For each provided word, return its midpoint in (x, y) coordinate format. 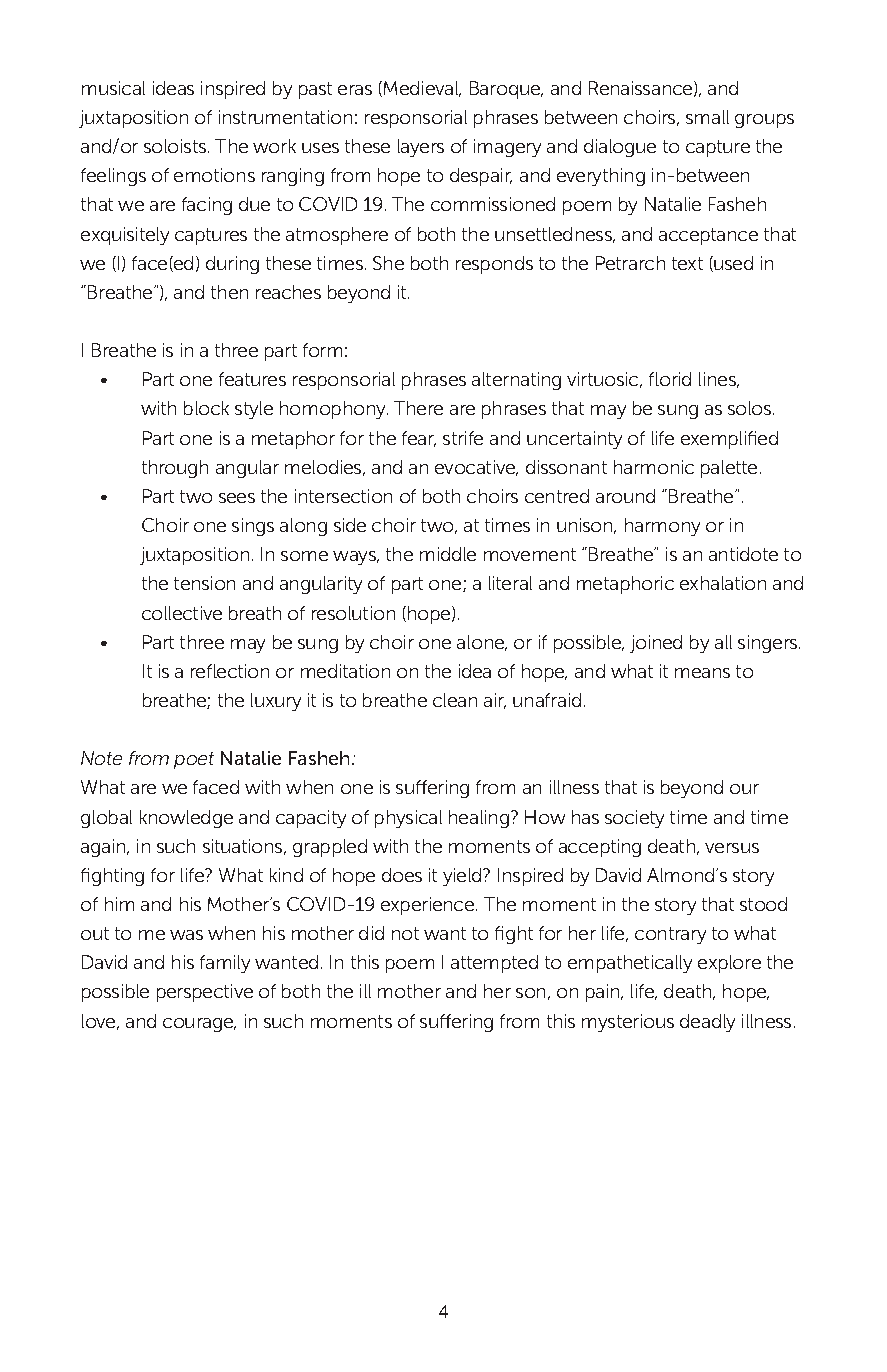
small (707, 117)
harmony (662, 527)
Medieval (422, 89)
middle (448, 554)
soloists (176, 146)
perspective (205, 993)
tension (204, 583)
